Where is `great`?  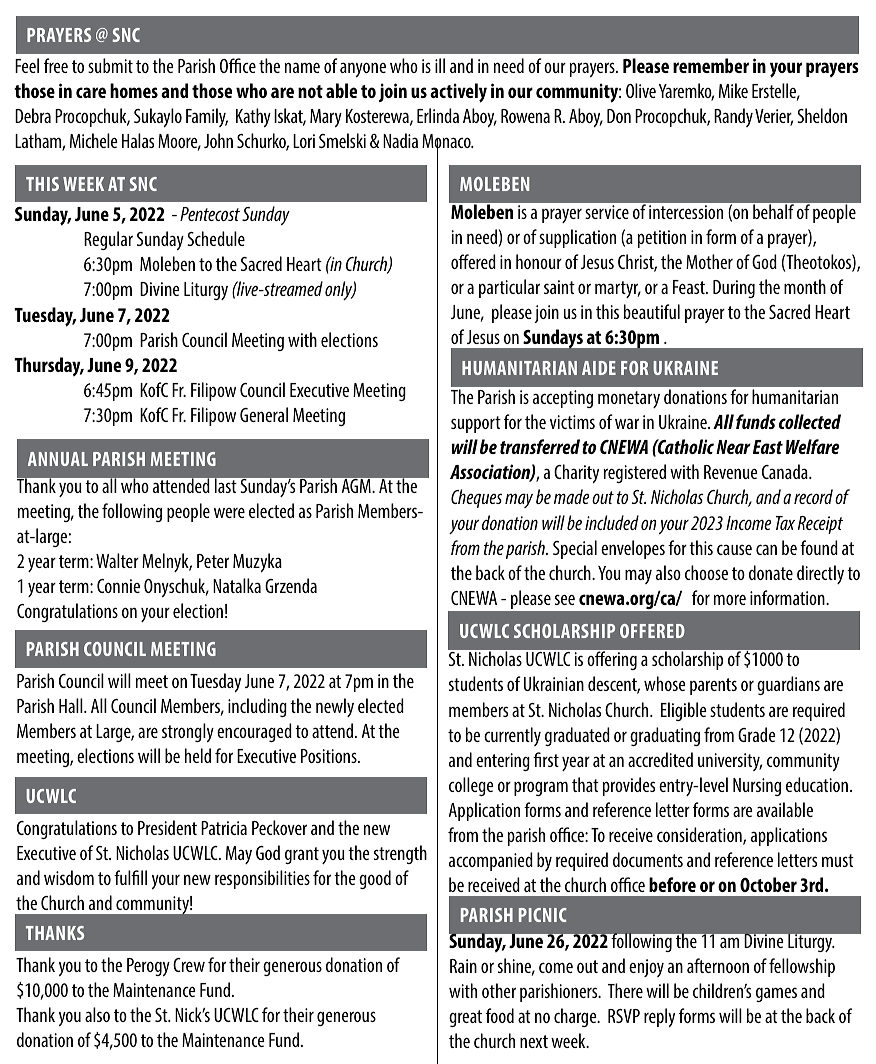 great is located at coordinates (465, 1018).
